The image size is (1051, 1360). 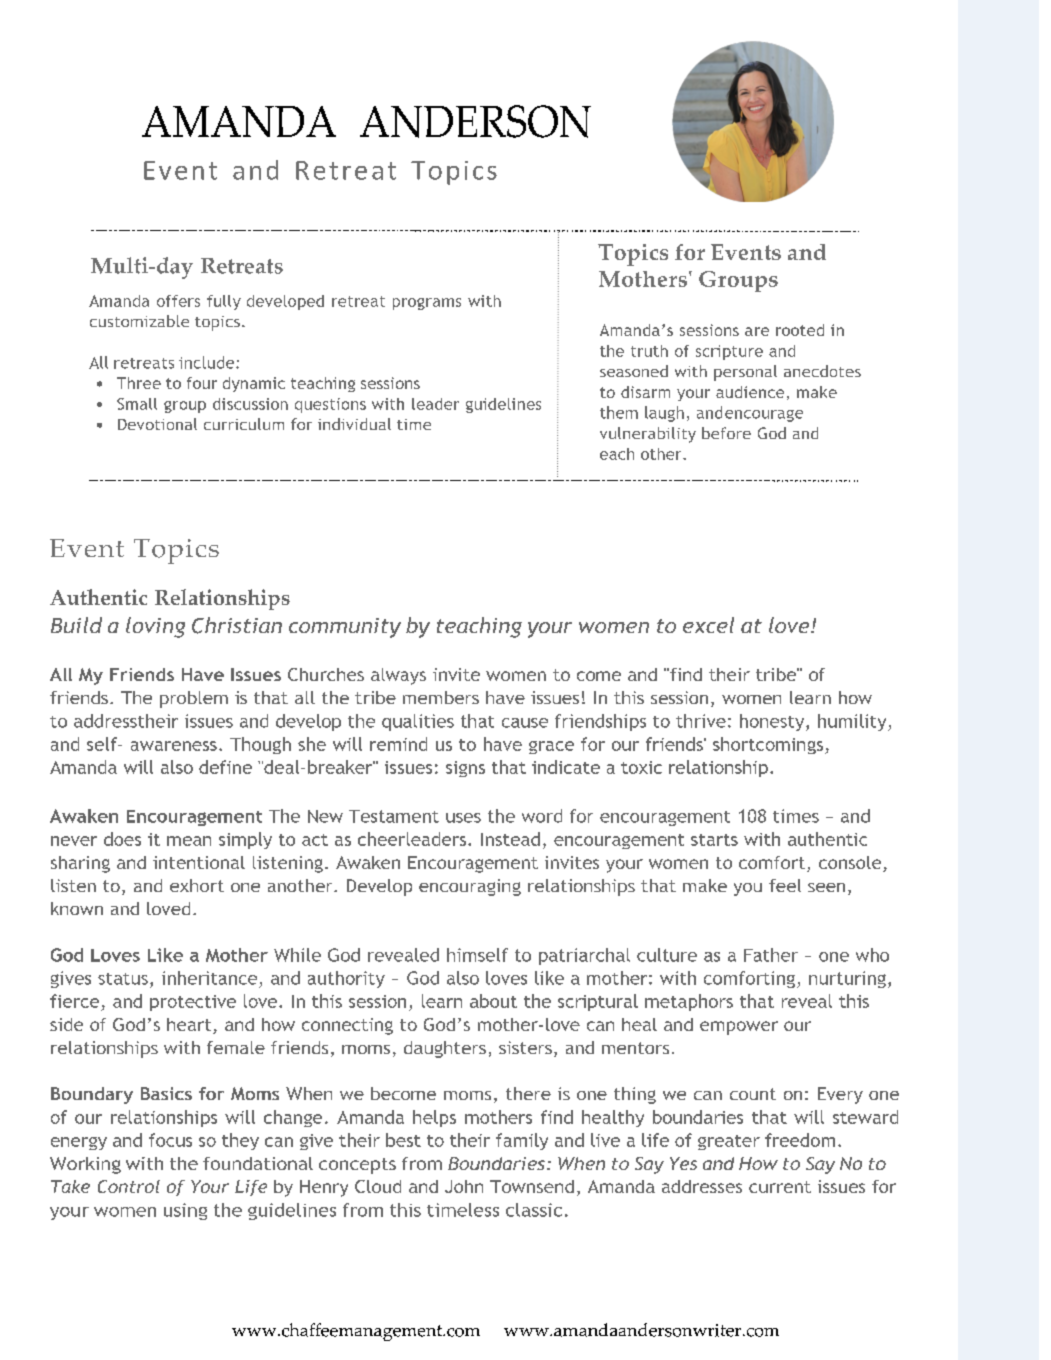 I want to click on Control, so click(x=129, y=1186).
